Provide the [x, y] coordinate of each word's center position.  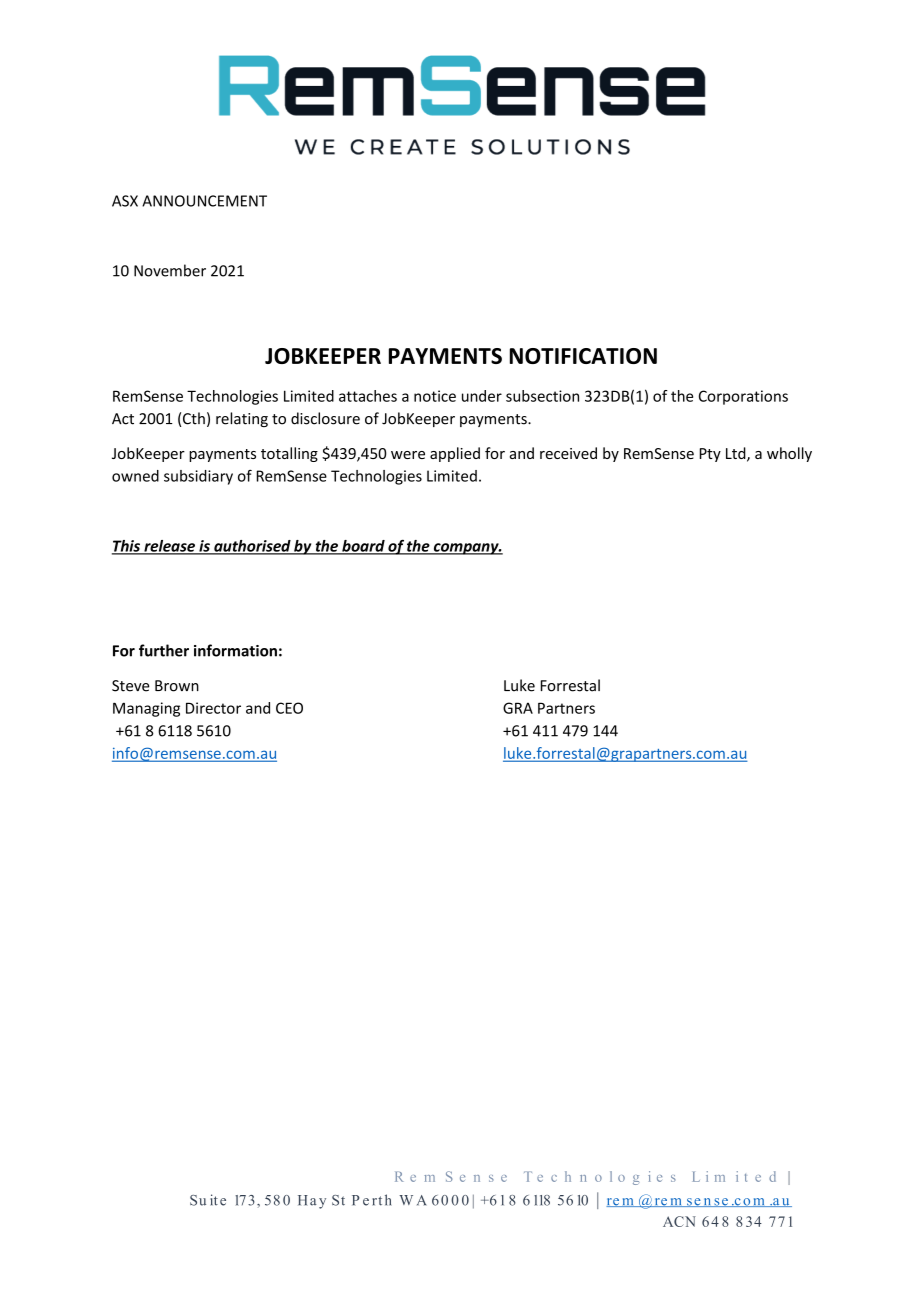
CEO [289, 708]
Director [213, 708]
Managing [146, 709]
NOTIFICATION [583, 356]
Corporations [743, 397]
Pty [710, 455]
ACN [679, 1221]
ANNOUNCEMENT [204, 201]
